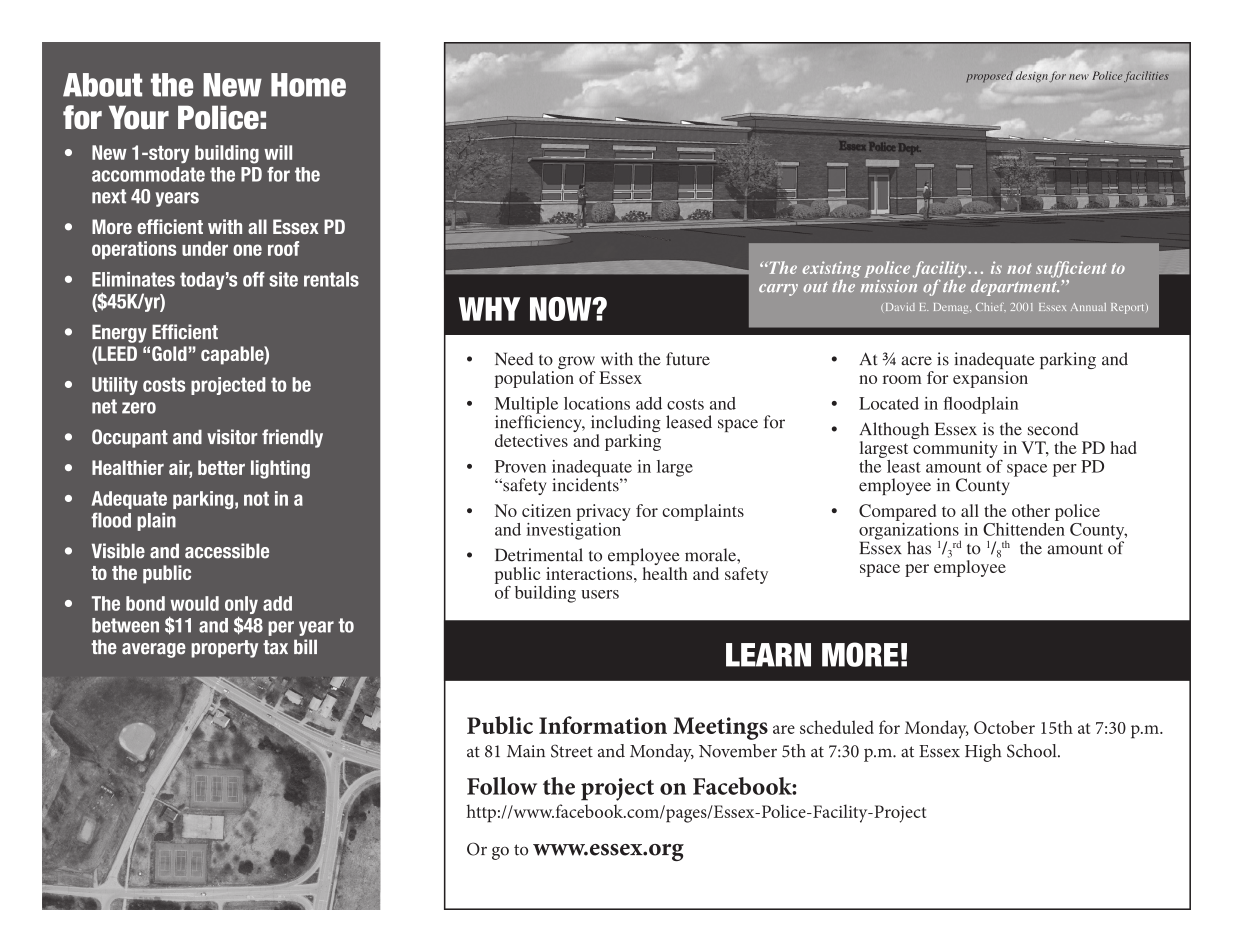 Image resolution: width=1233 pixels, height=952 pixels. Describe the element at coordinates (572, 751) in the image. I see `Street` at that location.
